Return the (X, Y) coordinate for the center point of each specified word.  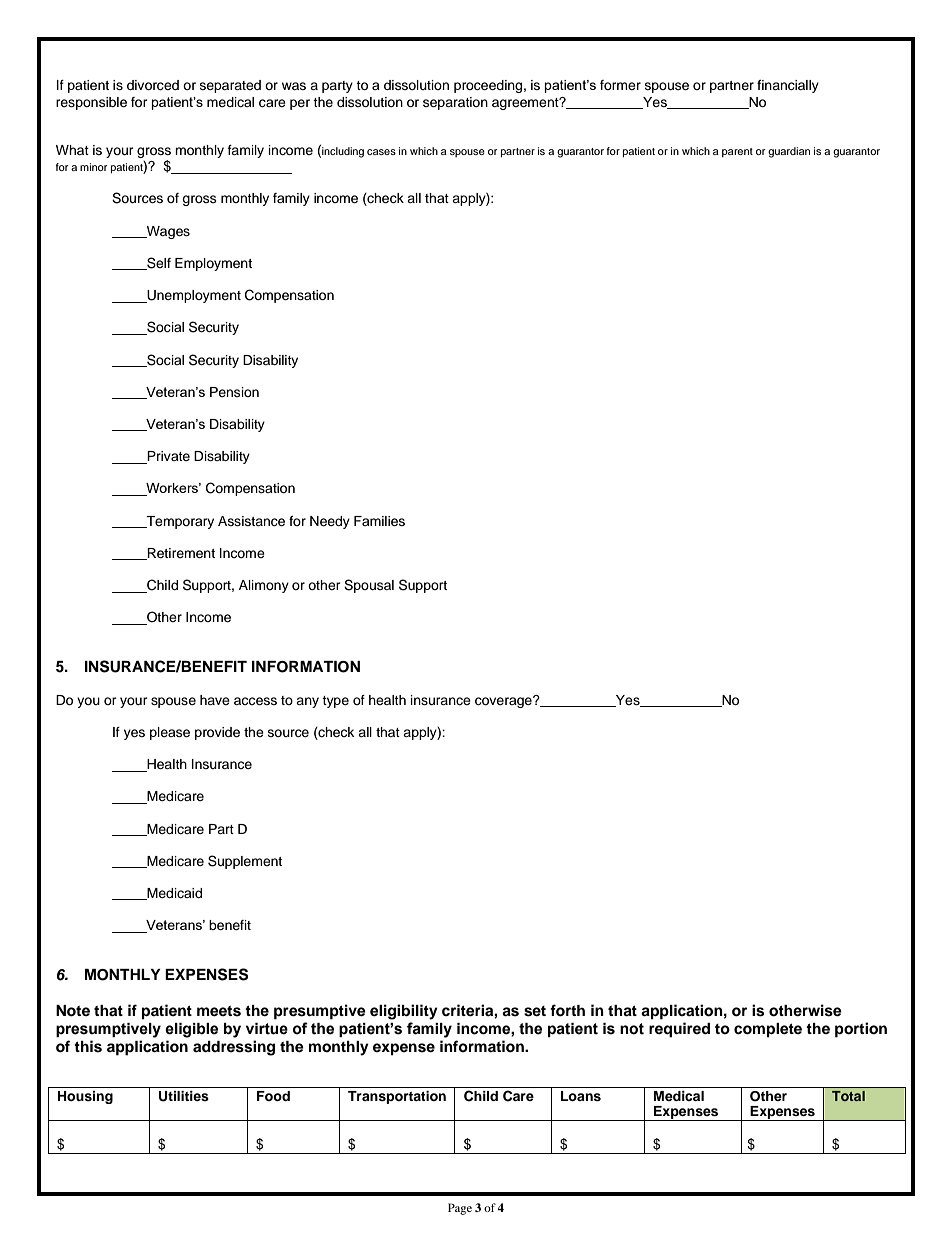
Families (379, 521)
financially (788, 86)
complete (768, 1030)
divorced (153, 85)
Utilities (184, 1096)
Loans (581, 1096)
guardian (789, 152)
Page (460, 1209)
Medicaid (173, 894)
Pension (234, 392)
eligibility (404, 1012)
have (215, 700)
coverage (504, 702)
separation (455, 103)
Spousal (369, 586)
